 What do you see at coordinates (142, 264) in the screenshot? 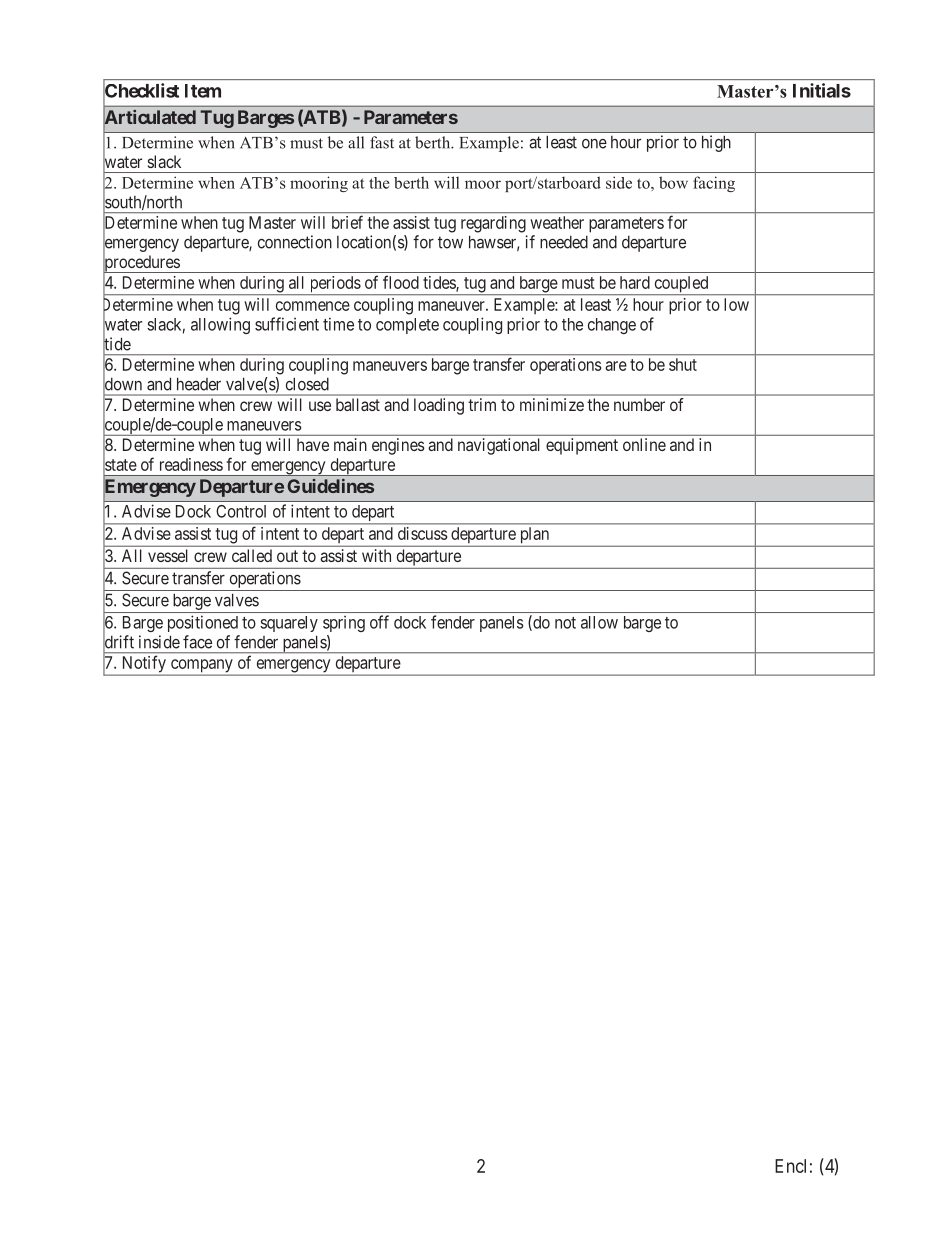
I see `procedures` at bounding box center [142, 264].
